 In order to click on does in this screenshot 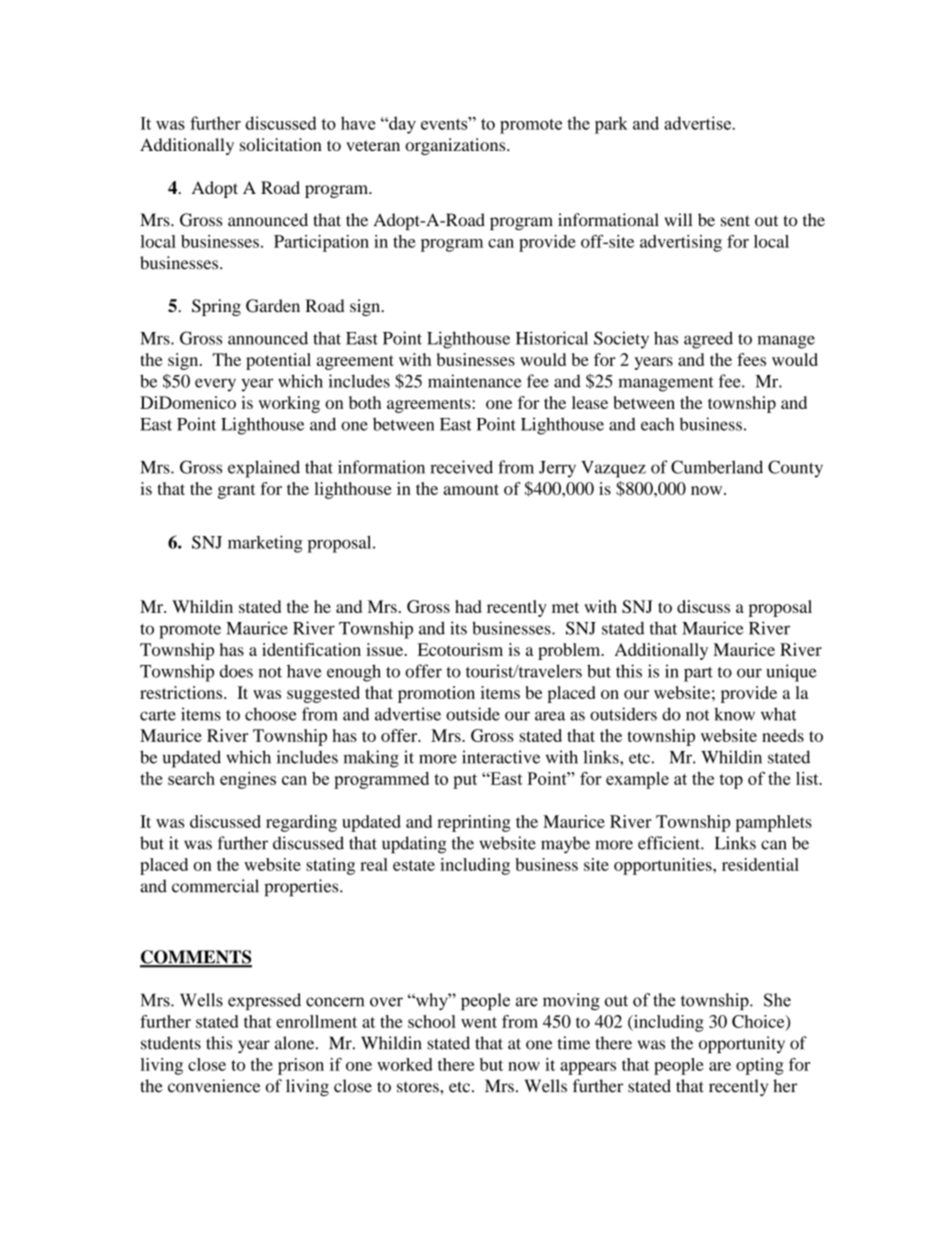, I will do `click(236, 671)`.
